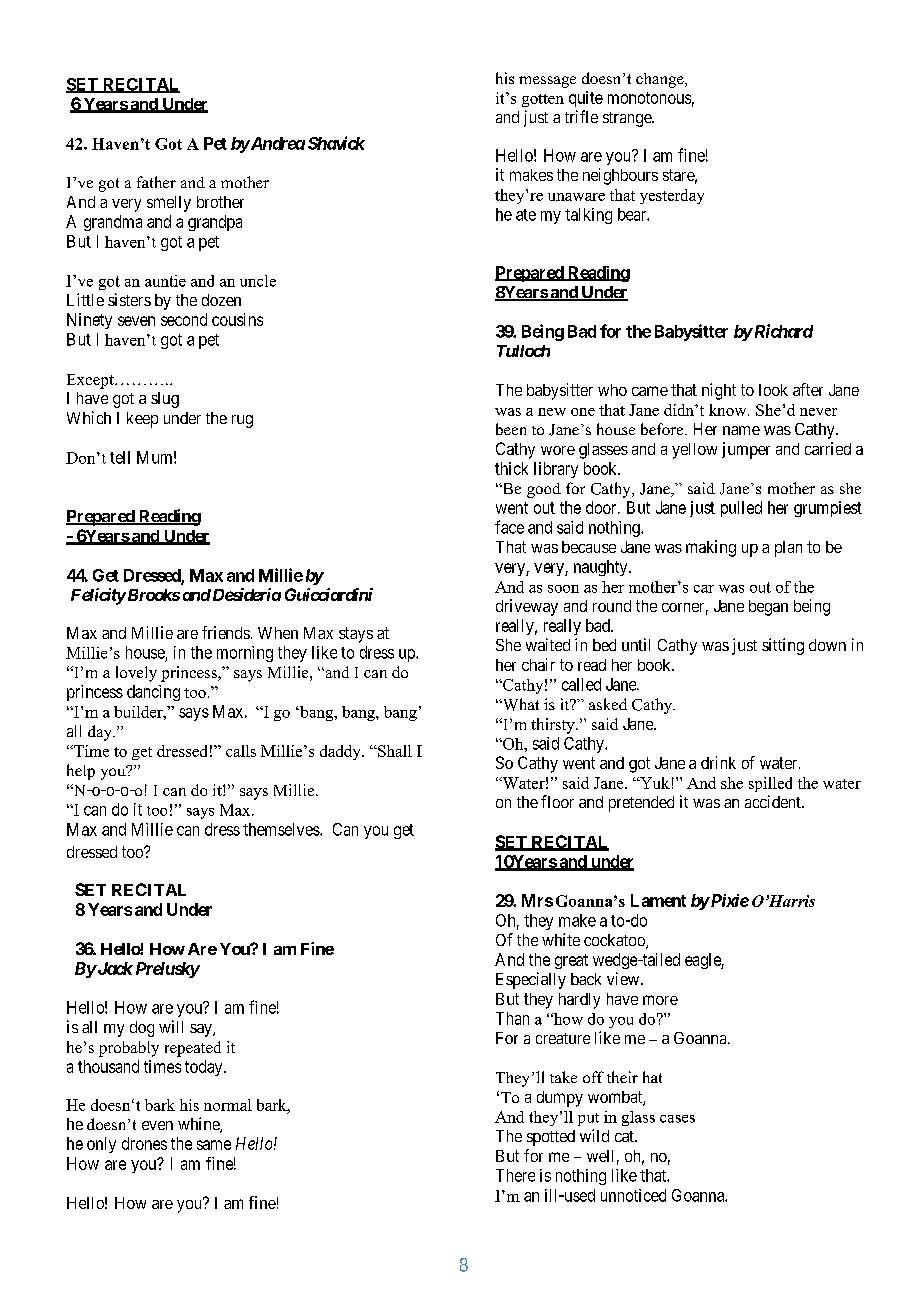 This page has height=1307, width=924. Describe the element at coordinates (156, 182) in the page. I see `father` at that location.
